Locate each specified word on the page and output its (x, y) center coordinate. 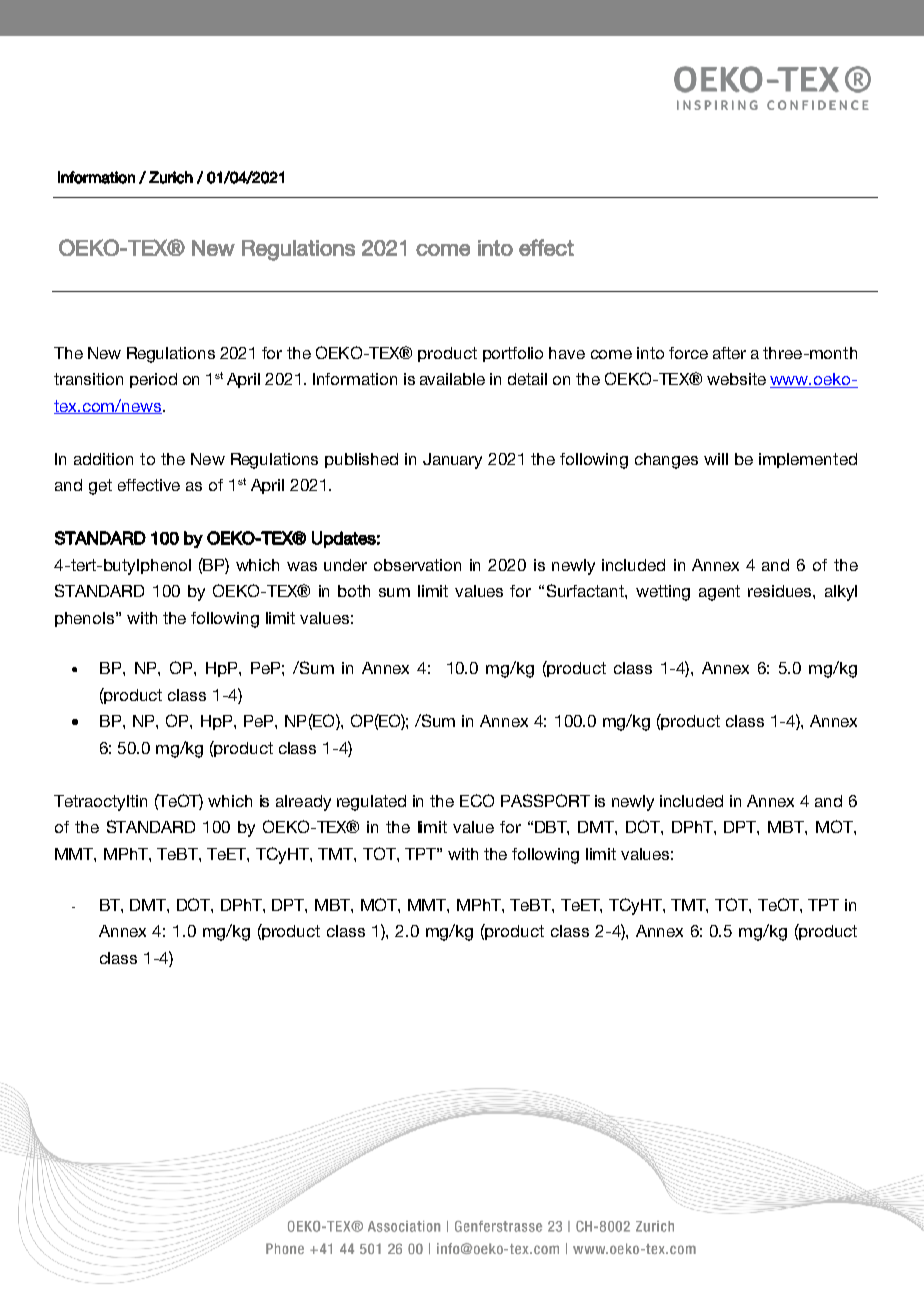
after (729, 353)
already (303, 803)
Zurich (171, 177)
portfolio (513, 354)
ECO (477, 800)
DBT (552, 828)
